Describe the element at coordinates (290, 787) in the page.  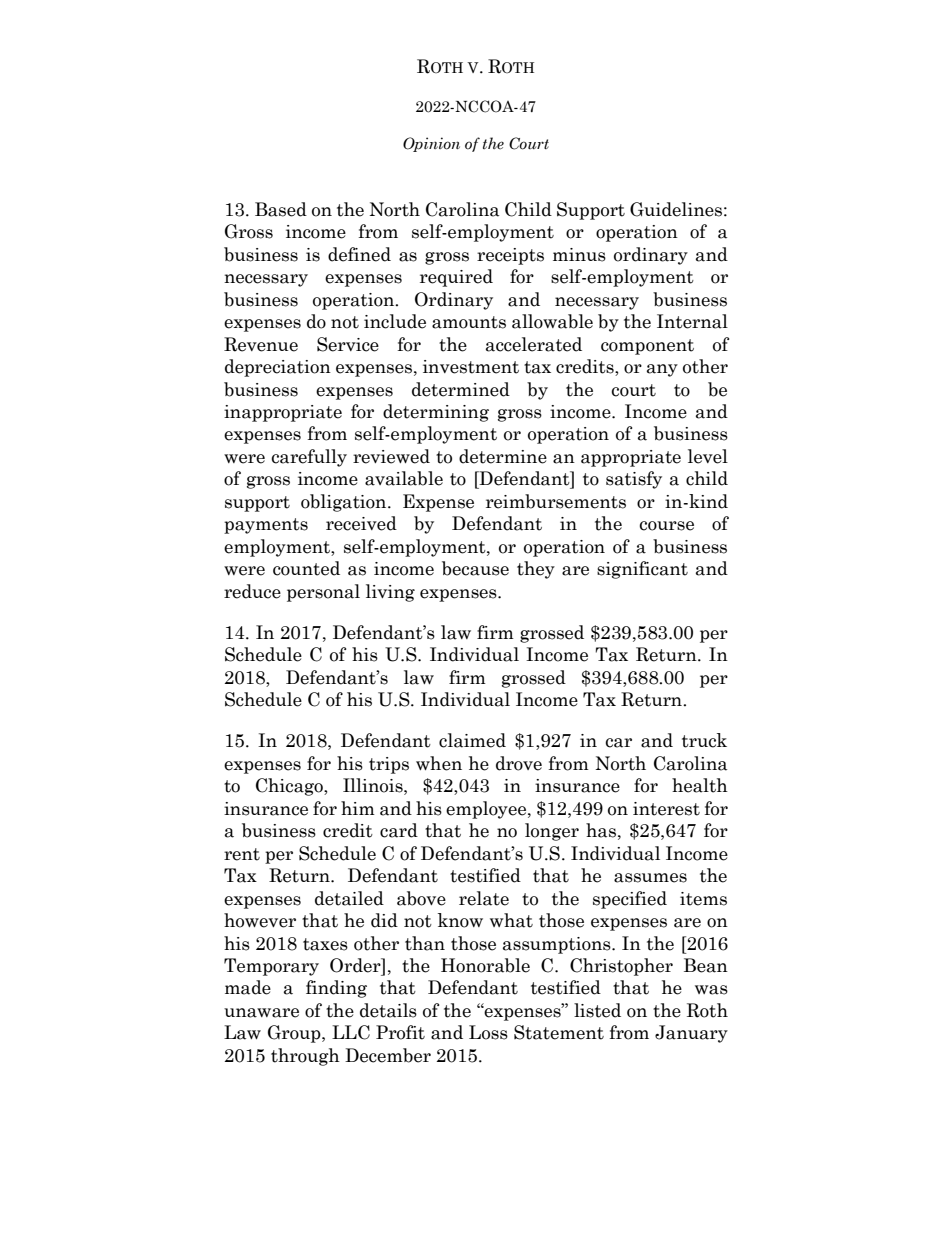
I see `Chicago` at that location.
